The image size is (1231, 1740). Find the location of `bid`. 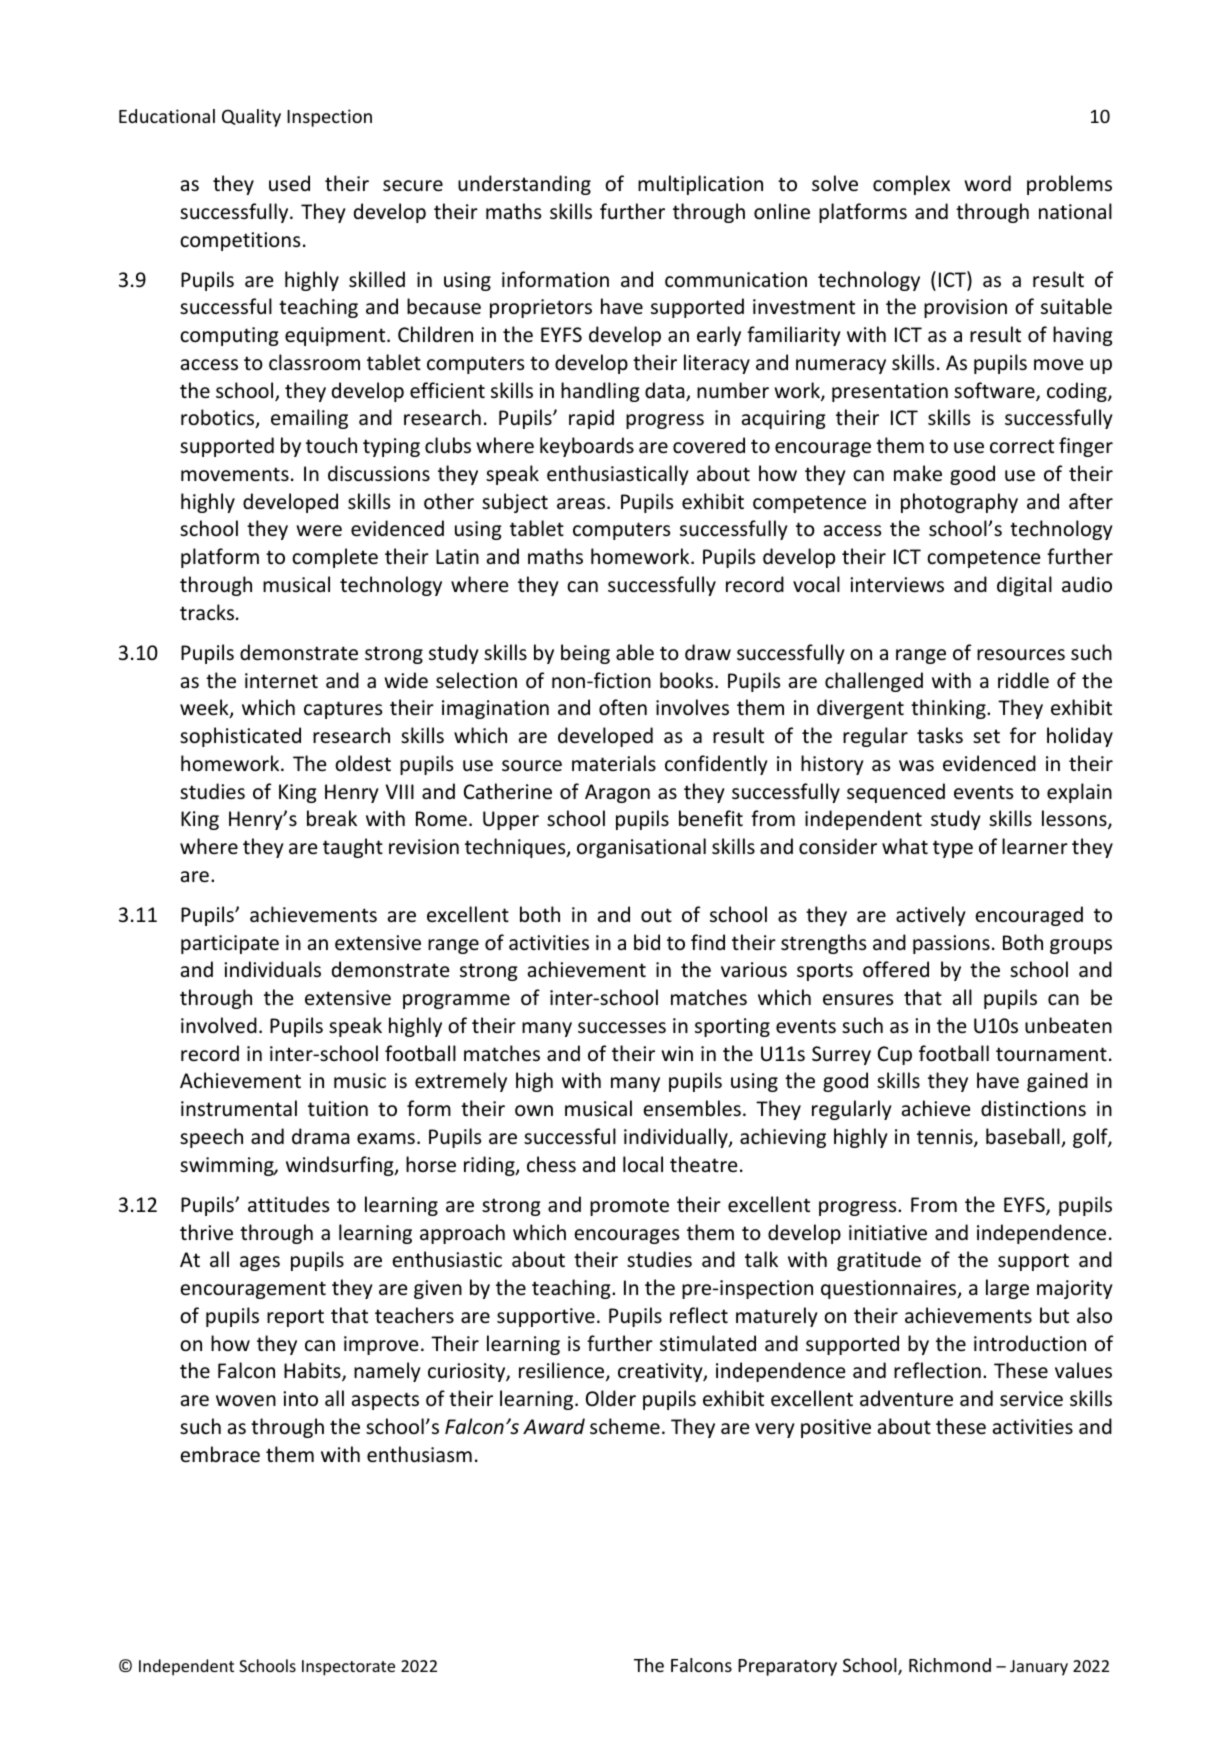

bid is located at coordinates (647, 942).
